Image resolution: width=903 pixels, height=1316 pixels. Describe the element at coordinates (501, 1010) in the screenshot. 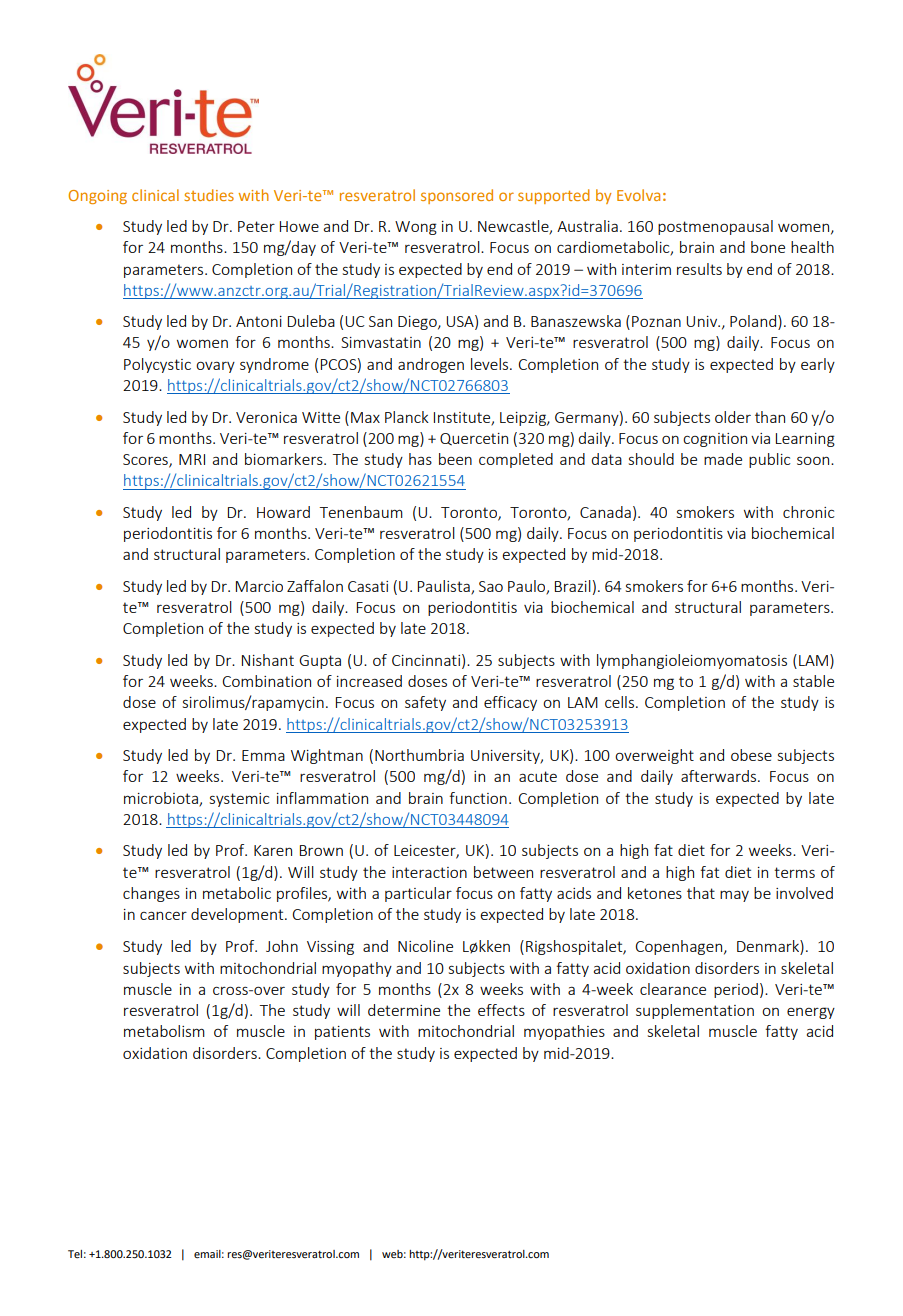

I see `effects` at that location.
